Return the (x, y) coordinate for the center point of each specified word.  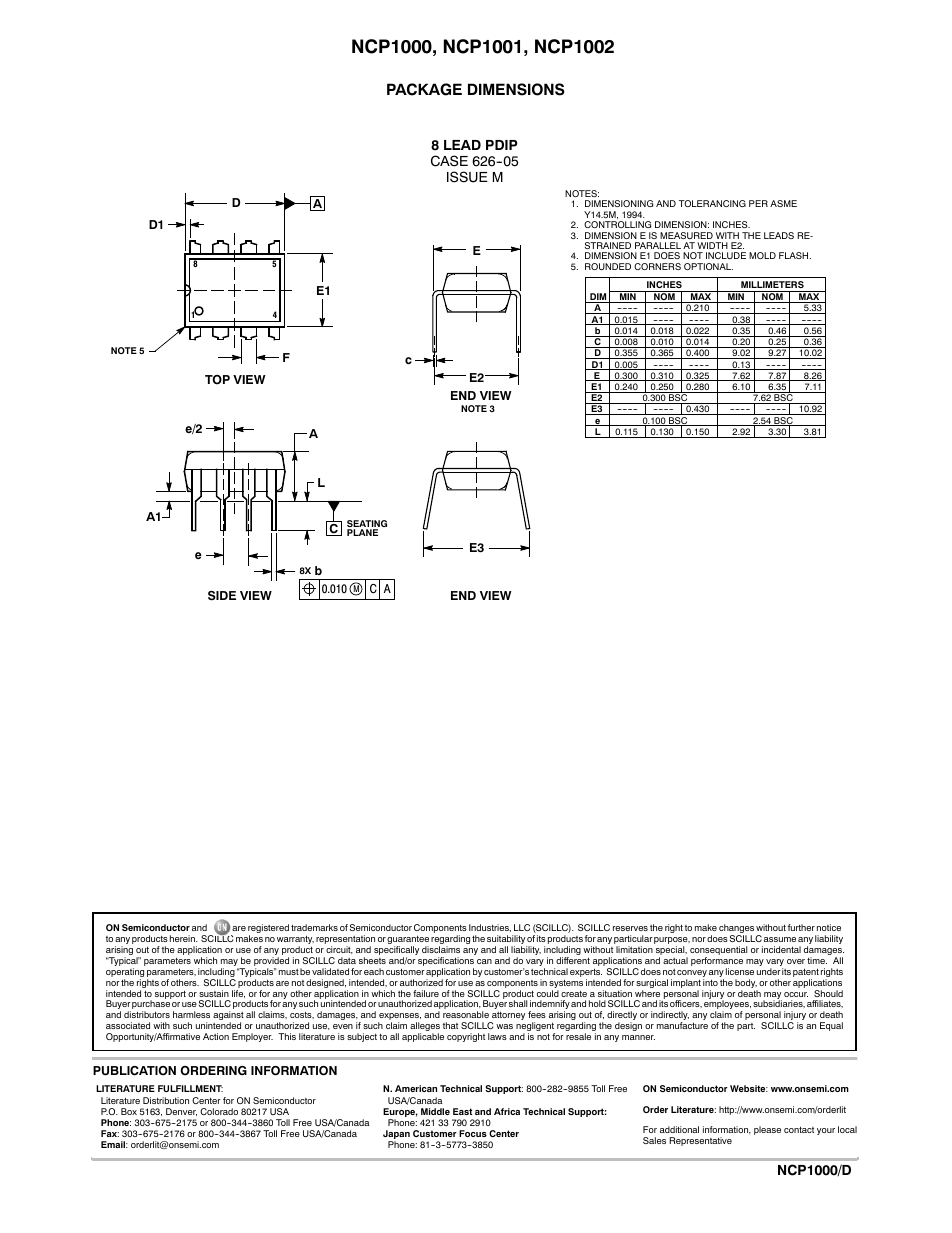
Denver (181, 1112)
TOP (217, 380)
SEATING (367, 525)
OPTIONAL (708, 266)
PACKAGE (424, 89)
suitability (507, 941)
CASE (449, 161)
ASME (783, 203)
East (462, 1111)
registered (268, 930)
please (767, 1130)
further (801, 927)
